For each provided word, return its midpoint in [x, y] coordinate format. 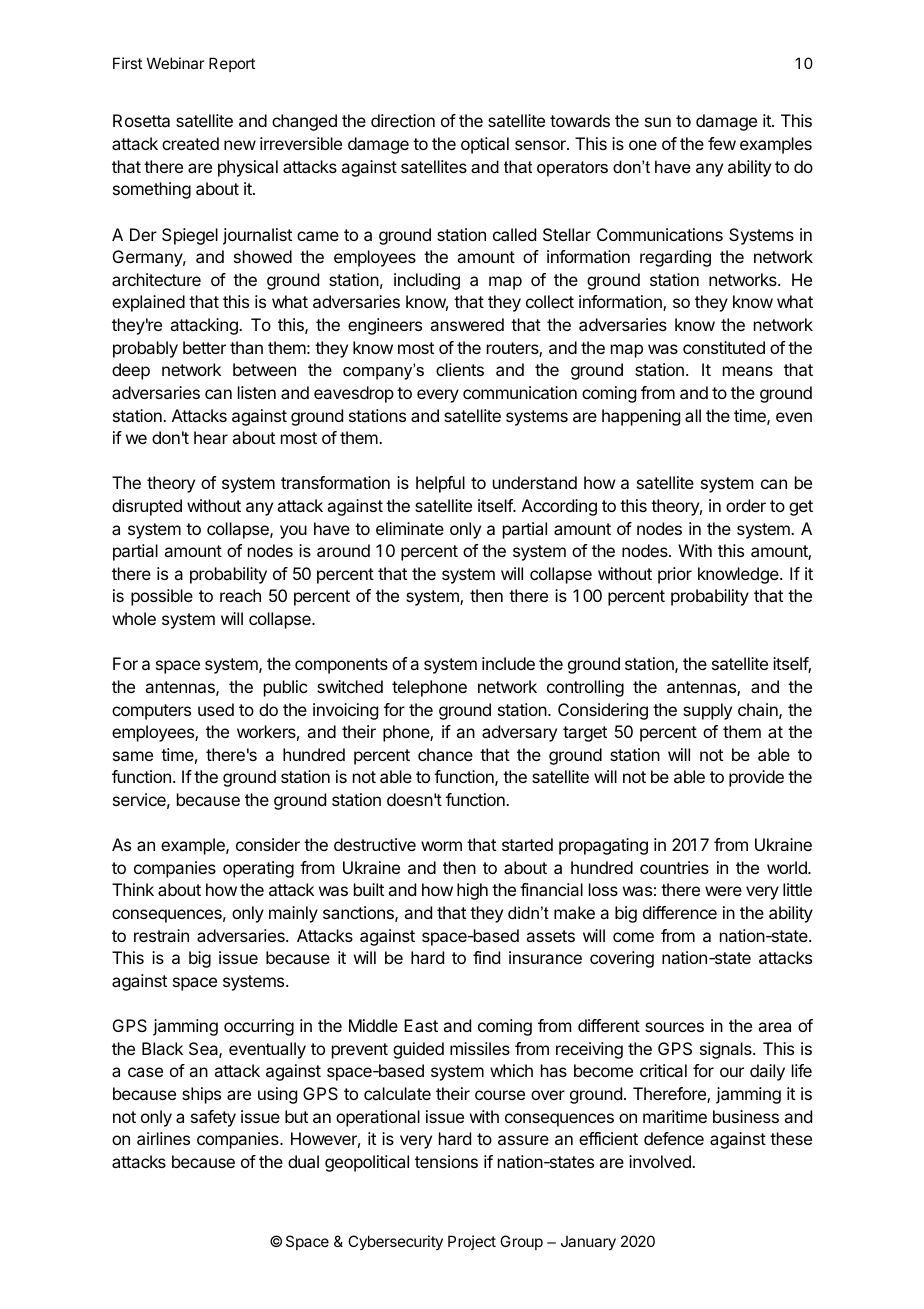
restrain [161, 935]
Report [232, 64]
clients [460, 369]
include [508, 663]
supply [707, 711]
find [486, 957]
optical [485, 145]
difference [680, 912]
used [216, 709]
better [204, 347]
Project [472, 1242]
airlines [163, 1138]
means [748, 371]
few [722, 143]
